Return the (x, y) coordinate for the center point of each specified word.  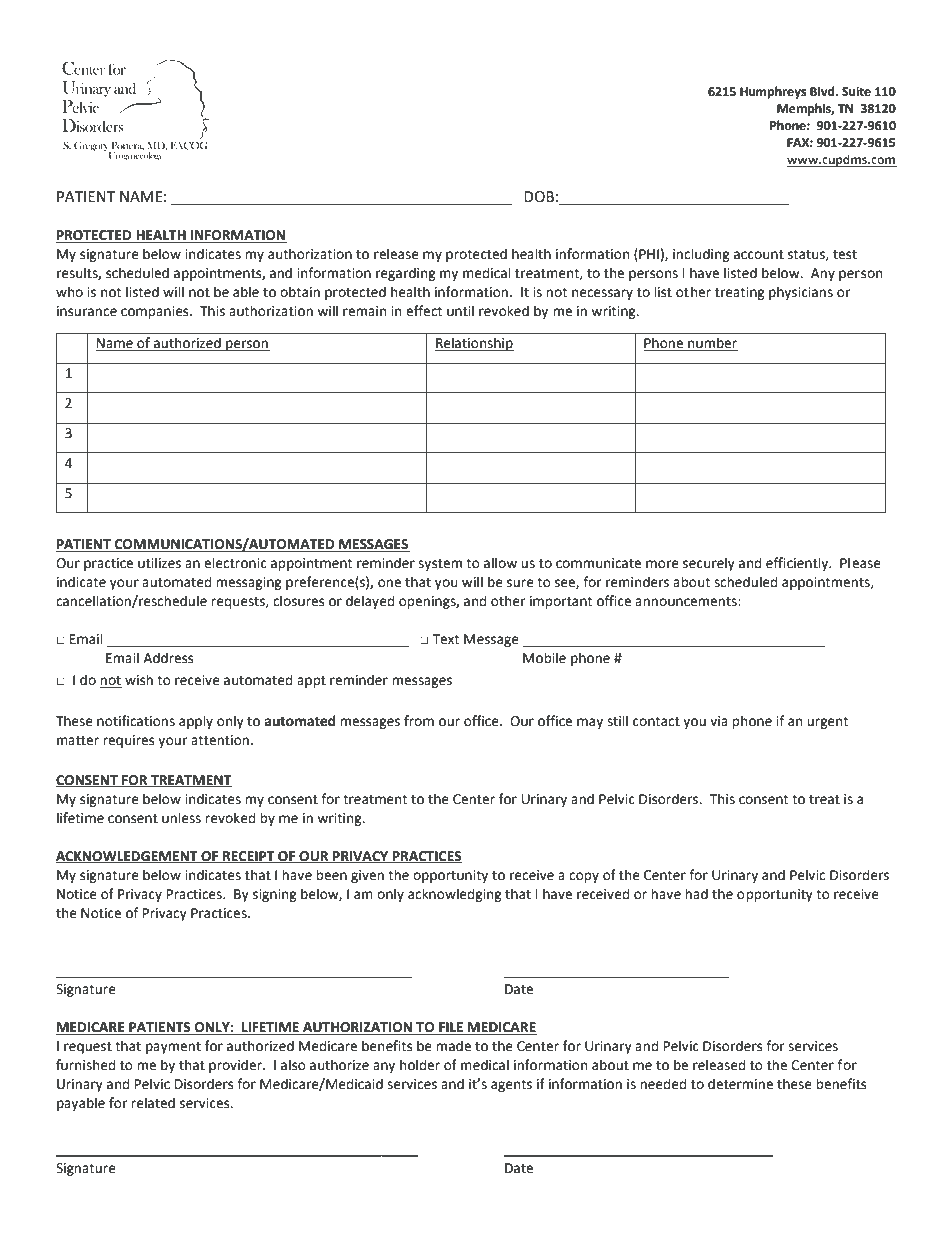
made (453, 1046)
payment (173, 1048)
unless (181, 818)
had (696, 894)
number (712, 344)
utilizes (159, 563)
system (440, 565)
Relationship (474, 344)
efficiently (798, 564)
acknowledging (455, 895)
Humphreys (773, 92)
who (69, 292)
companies (156, 312)
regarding (406, 274)
